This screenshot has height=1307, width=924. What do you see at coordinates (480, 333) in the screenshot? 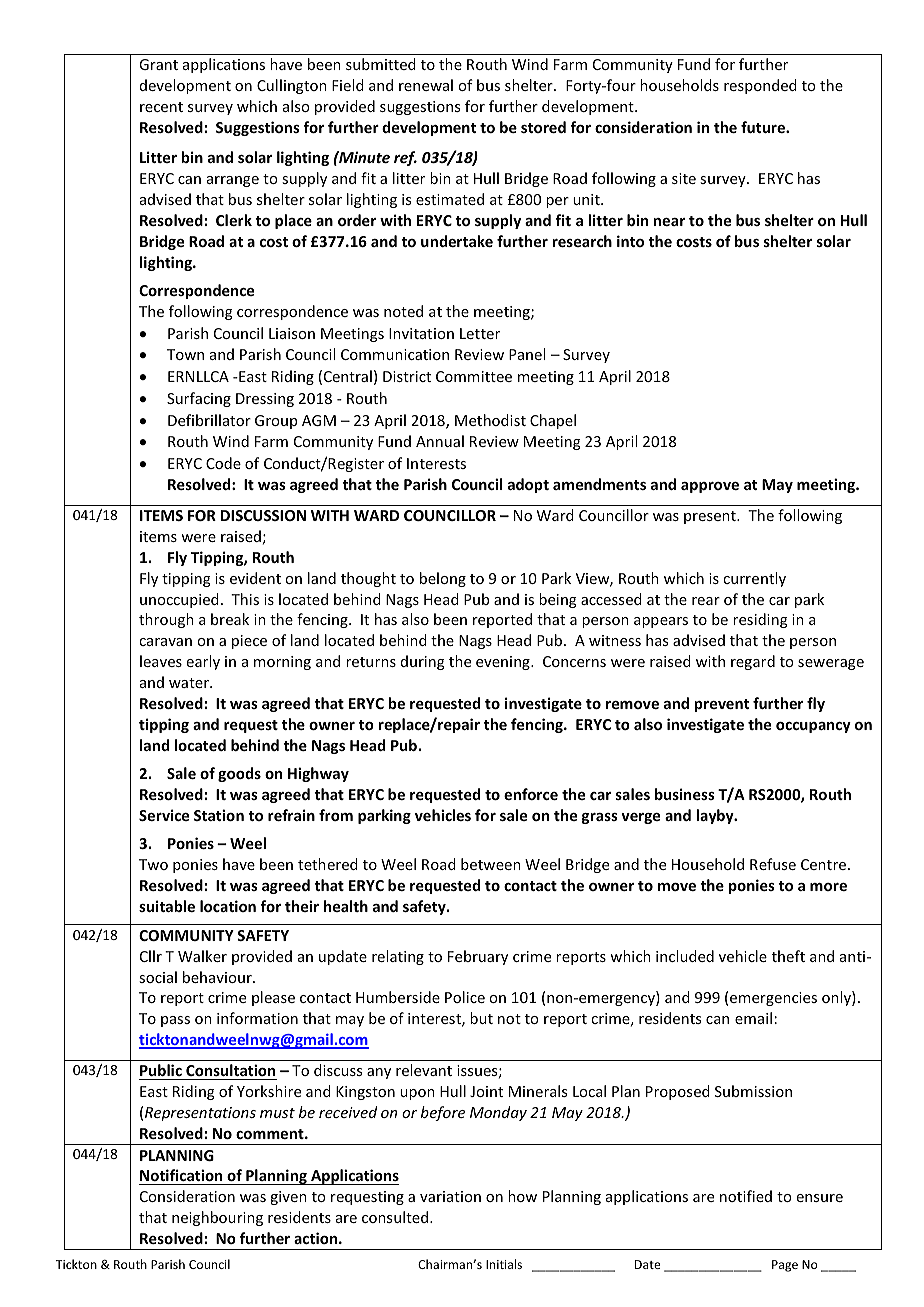
I see `Letter` at bounding box center [480, 333].
